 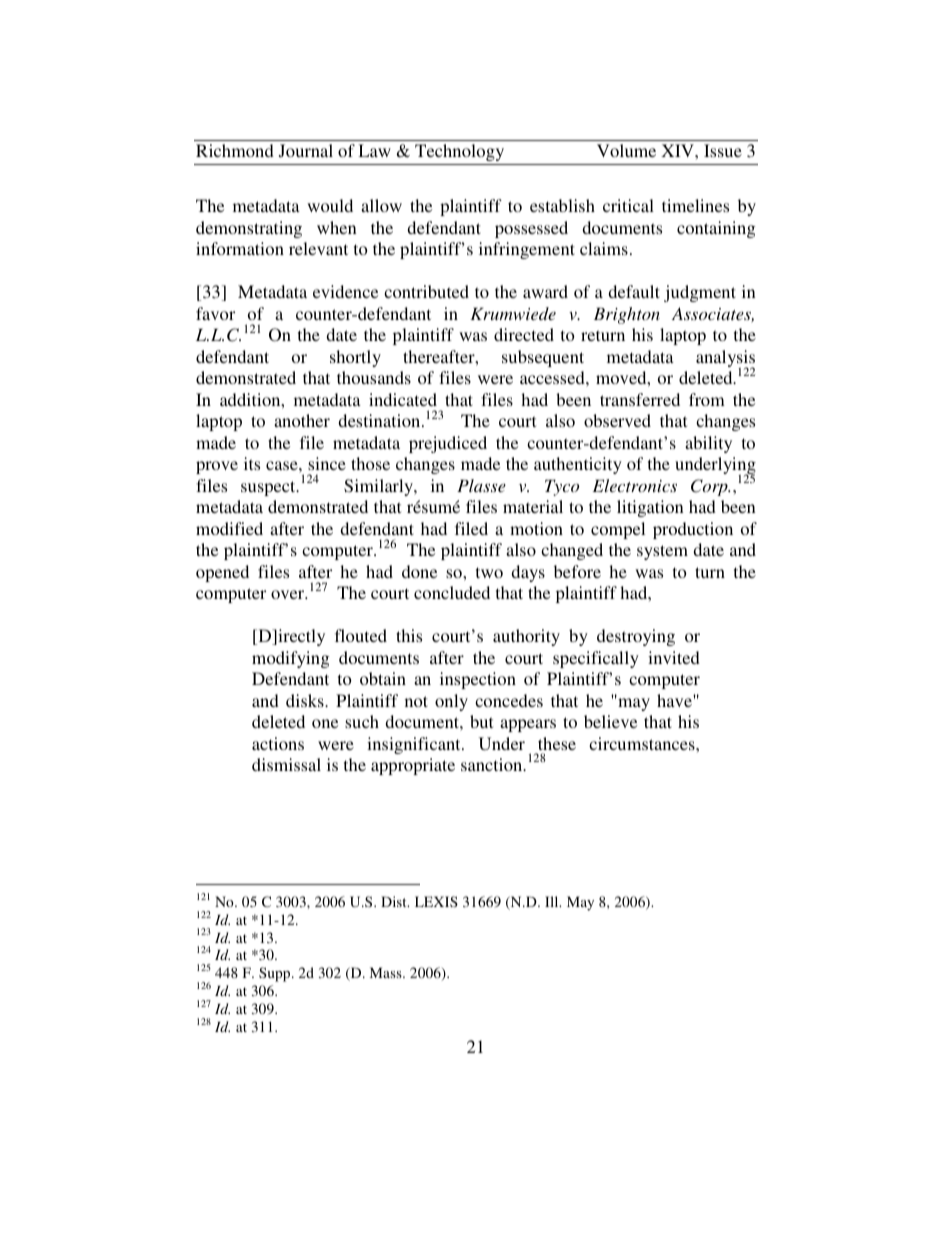 What do you see at coordinates (459, 152) in the screenshot?
I see `Technology` at bounding box center [459, 152].
